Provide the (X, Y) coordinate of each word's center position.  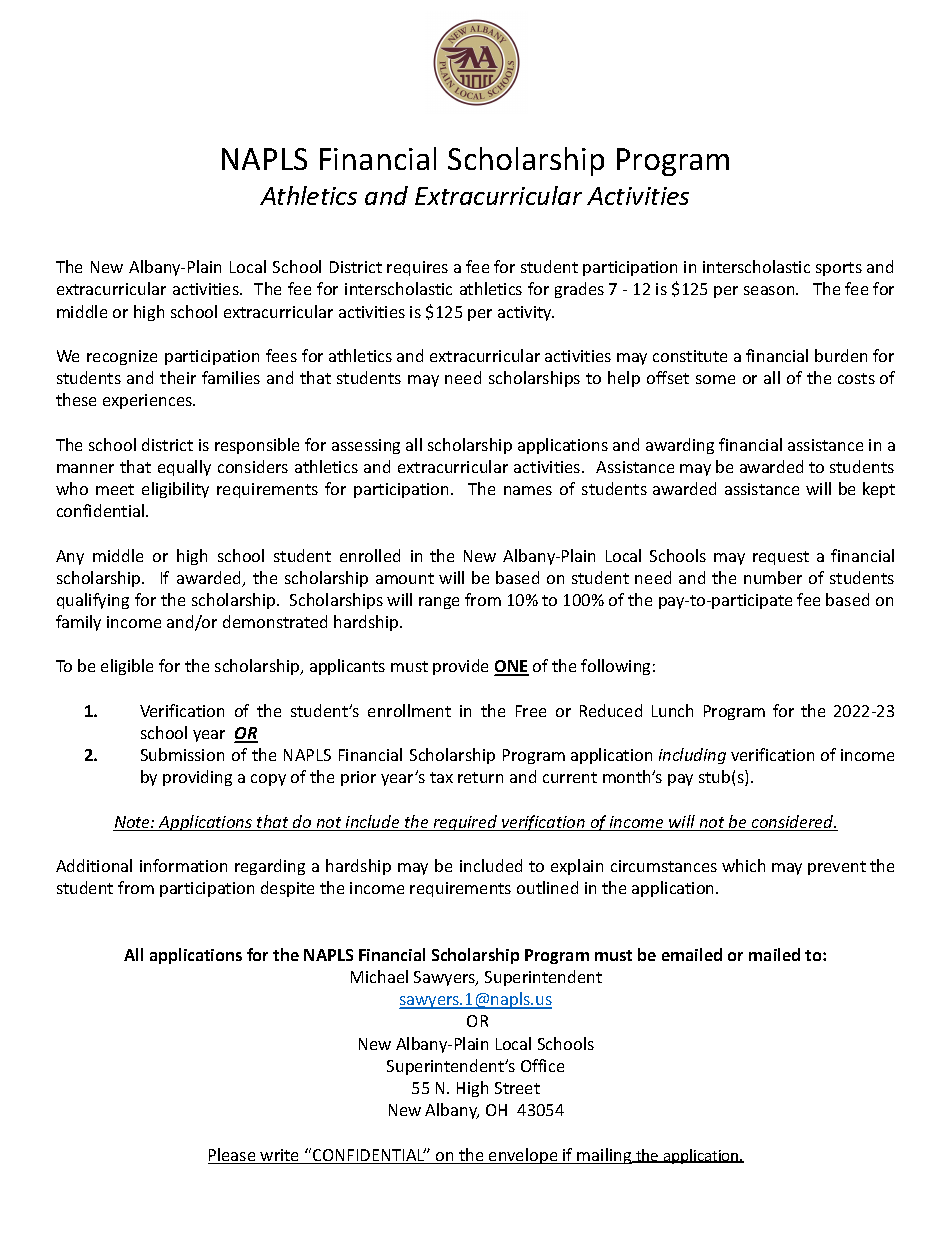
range (439, 603)
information (183, 865)
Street (517, 1088)
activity (526, 313)
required (465, 823)
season (770, 290)
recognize (122, 357)
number (773, 577)
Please (233, 1156)
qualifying (93, 601)
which (743, 865)
